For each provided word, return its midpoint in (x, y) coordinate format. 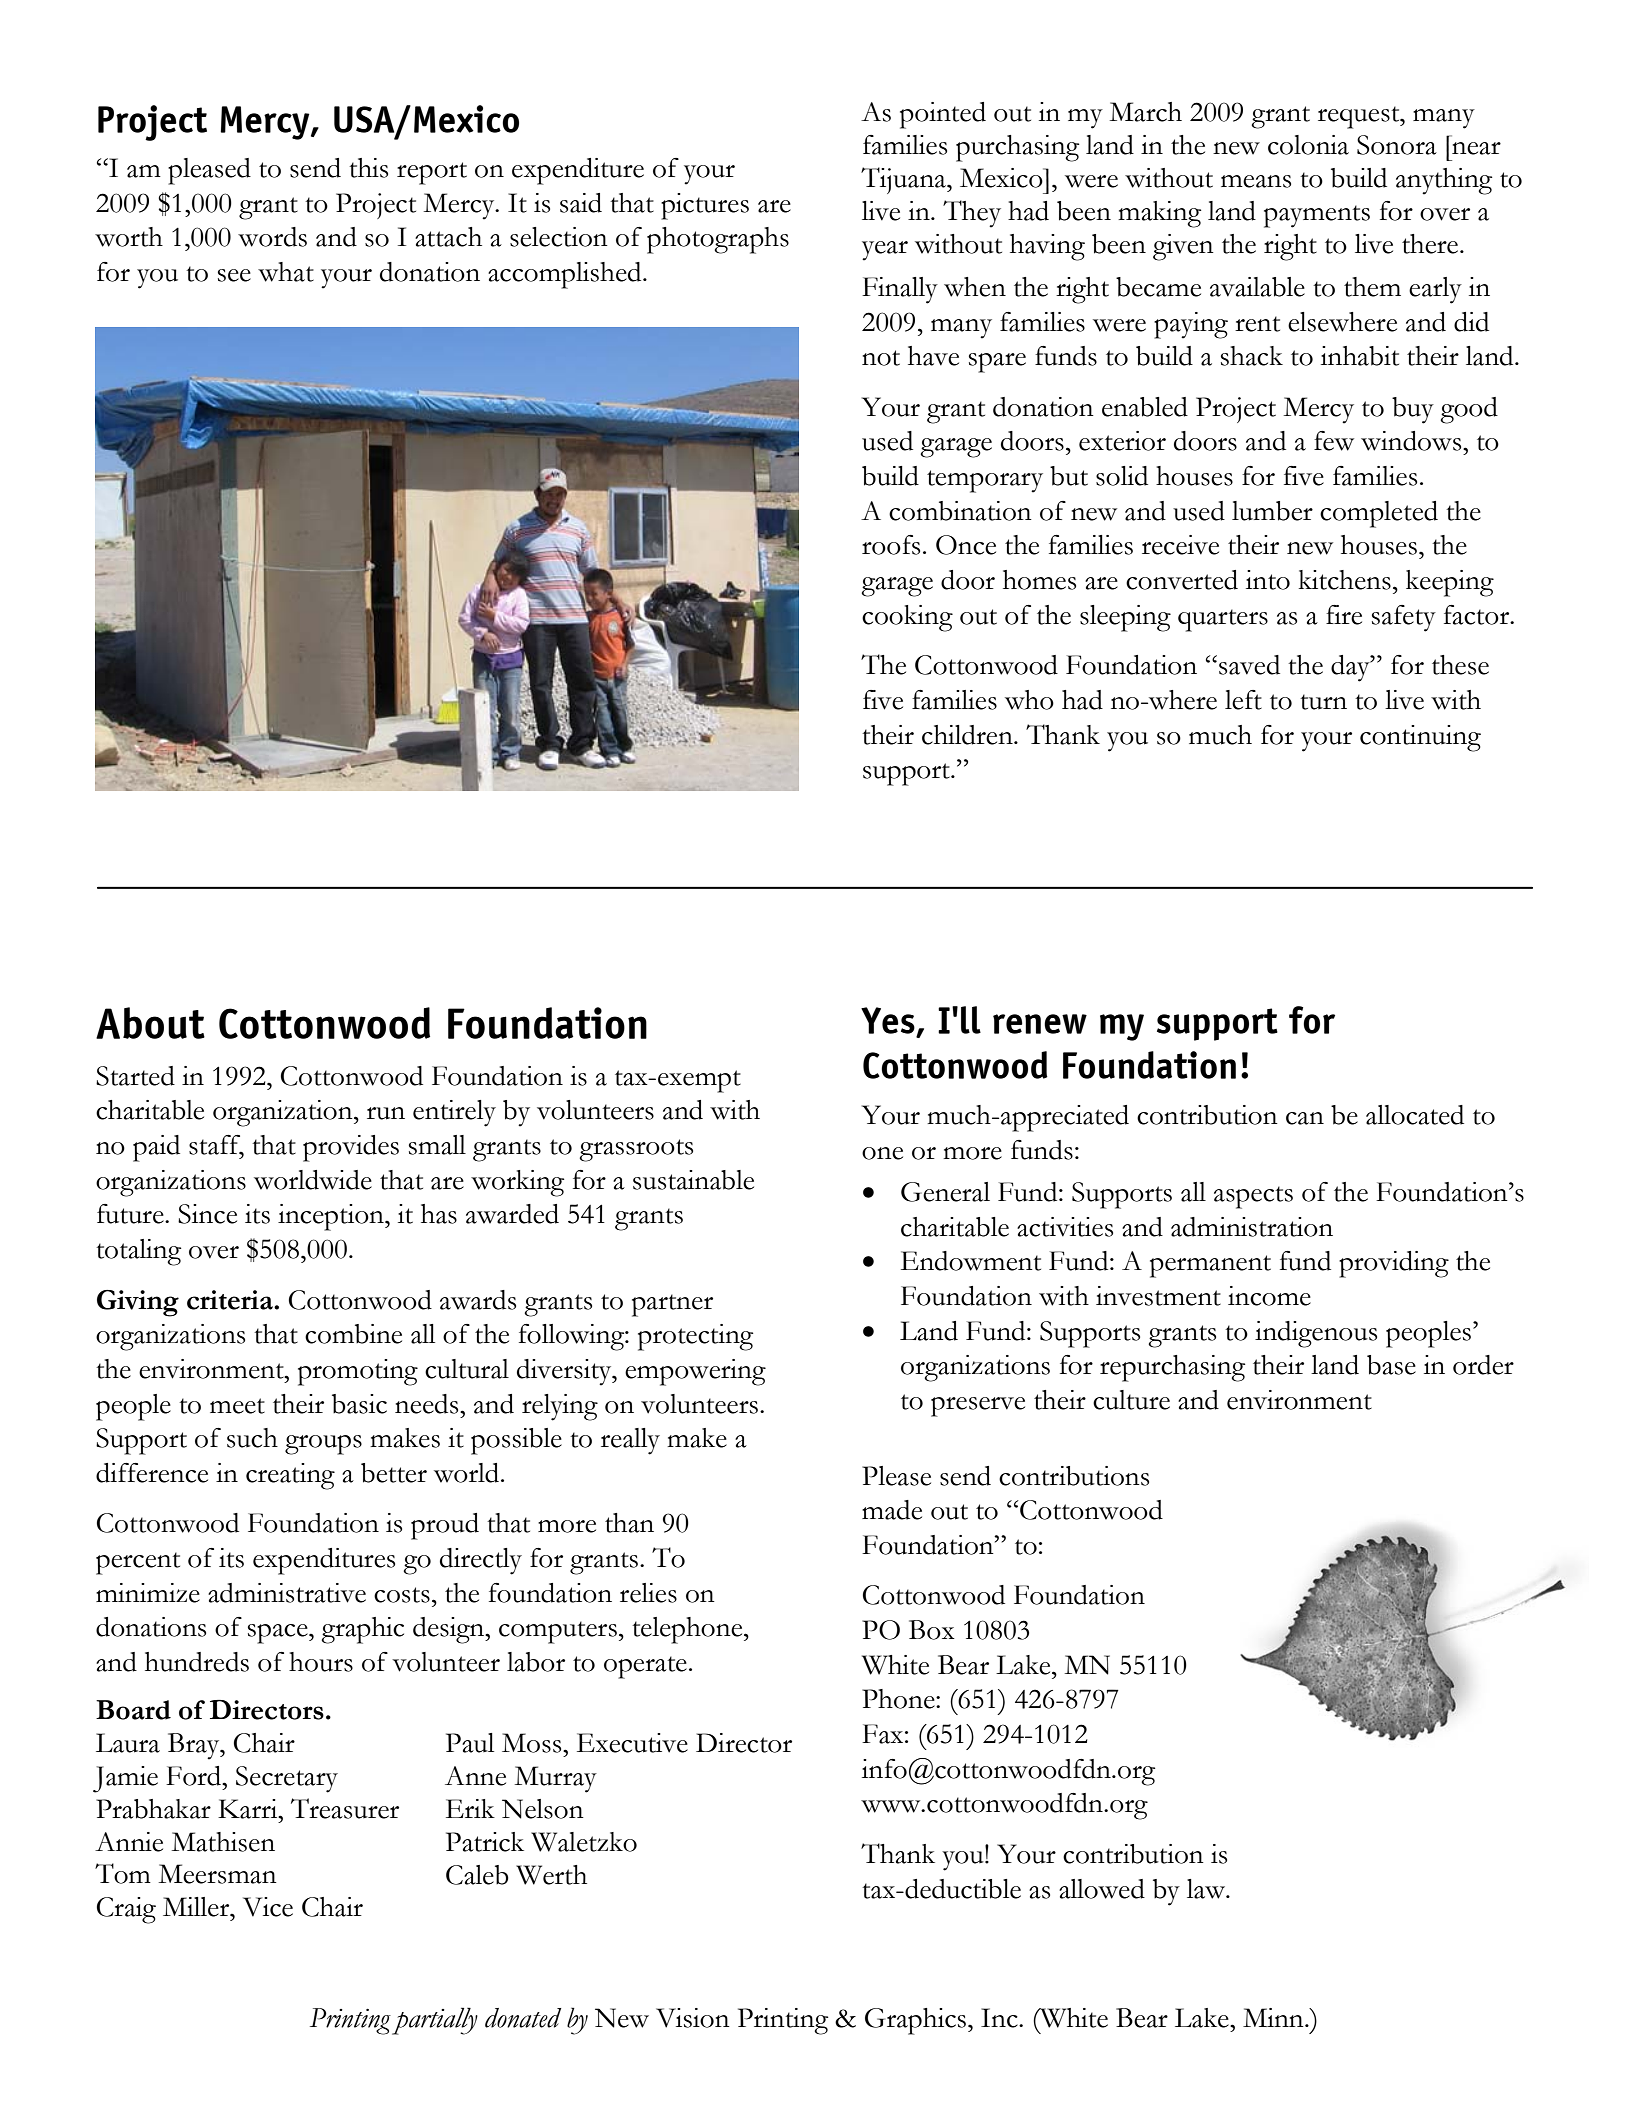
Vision (693, 2018)
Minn (1274, 2017)
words (272, 237)
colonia (1308, 145)
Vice (268, 1907)
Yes (888, 1020)
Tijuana (904, 180)
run (386, 1113)
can (1305, 1118)
